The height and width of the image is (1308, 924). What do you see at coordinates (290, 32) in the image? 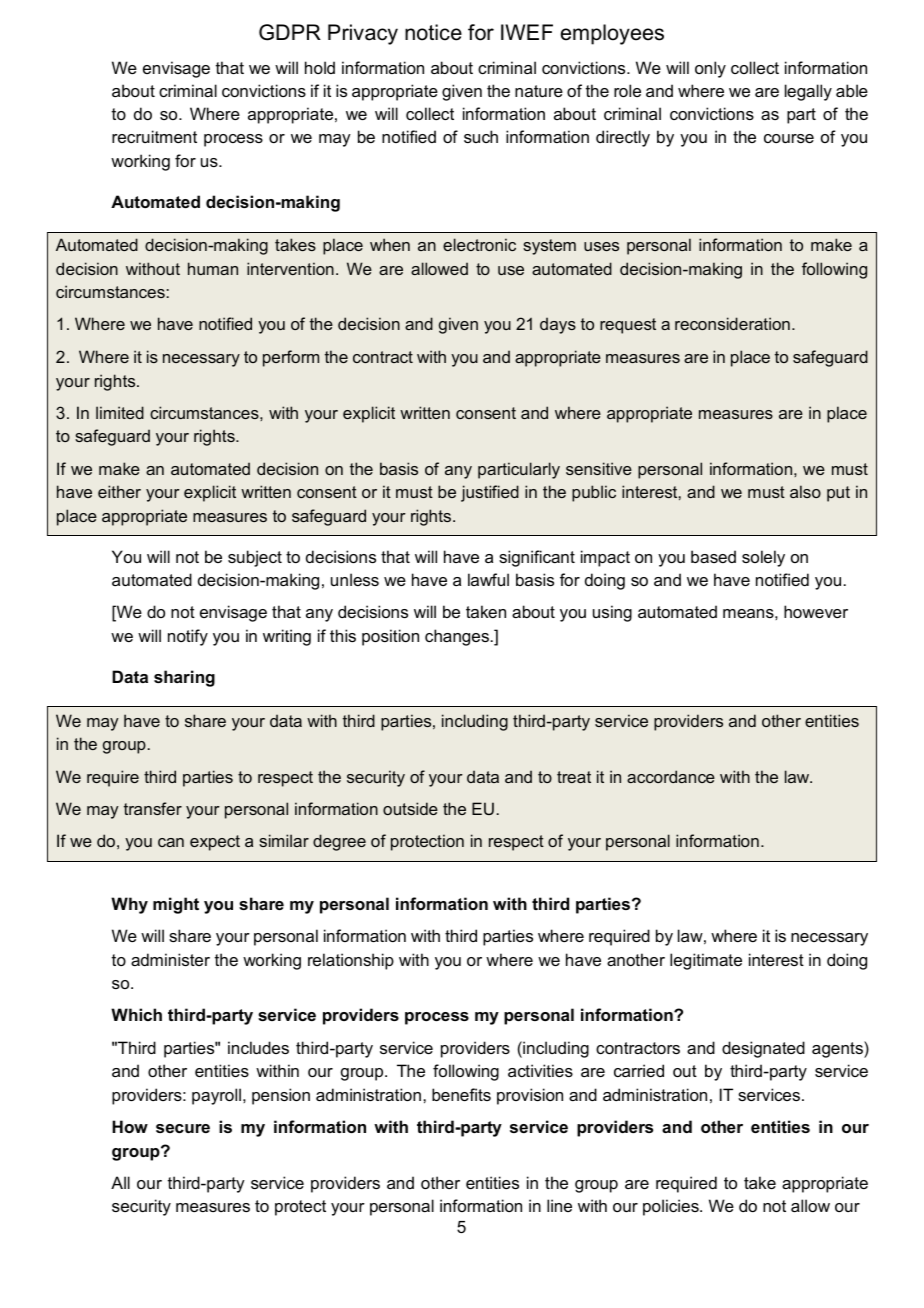
I see `GDPR` at bounding box center [290, 32].
